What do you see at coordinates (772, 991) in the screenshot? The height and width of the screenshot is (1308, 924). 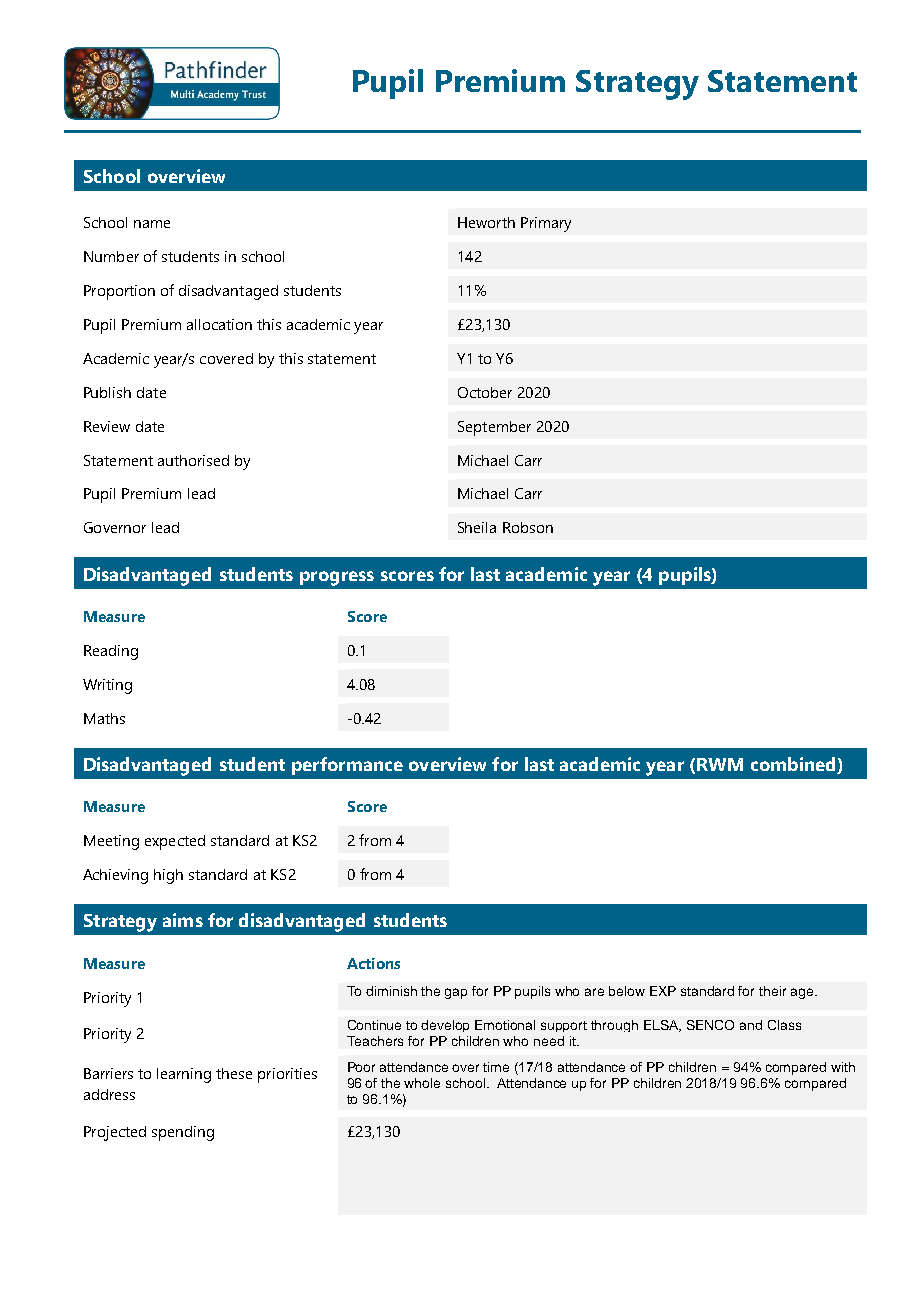 I see `their` at bounding box center [772, 991].
